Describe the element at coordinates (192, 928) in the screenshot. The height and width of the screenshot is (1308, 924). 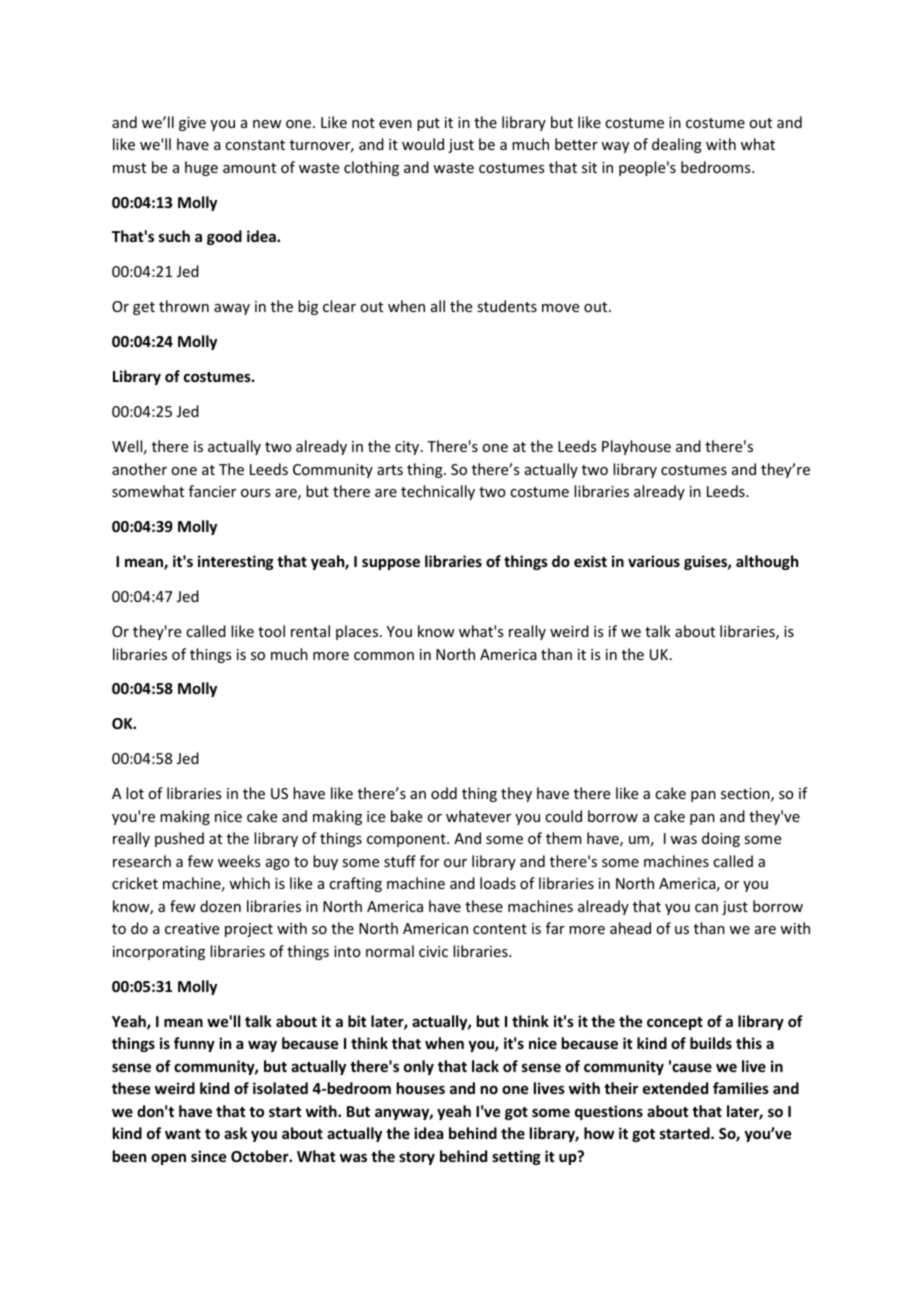
I see `creative` at that location.
